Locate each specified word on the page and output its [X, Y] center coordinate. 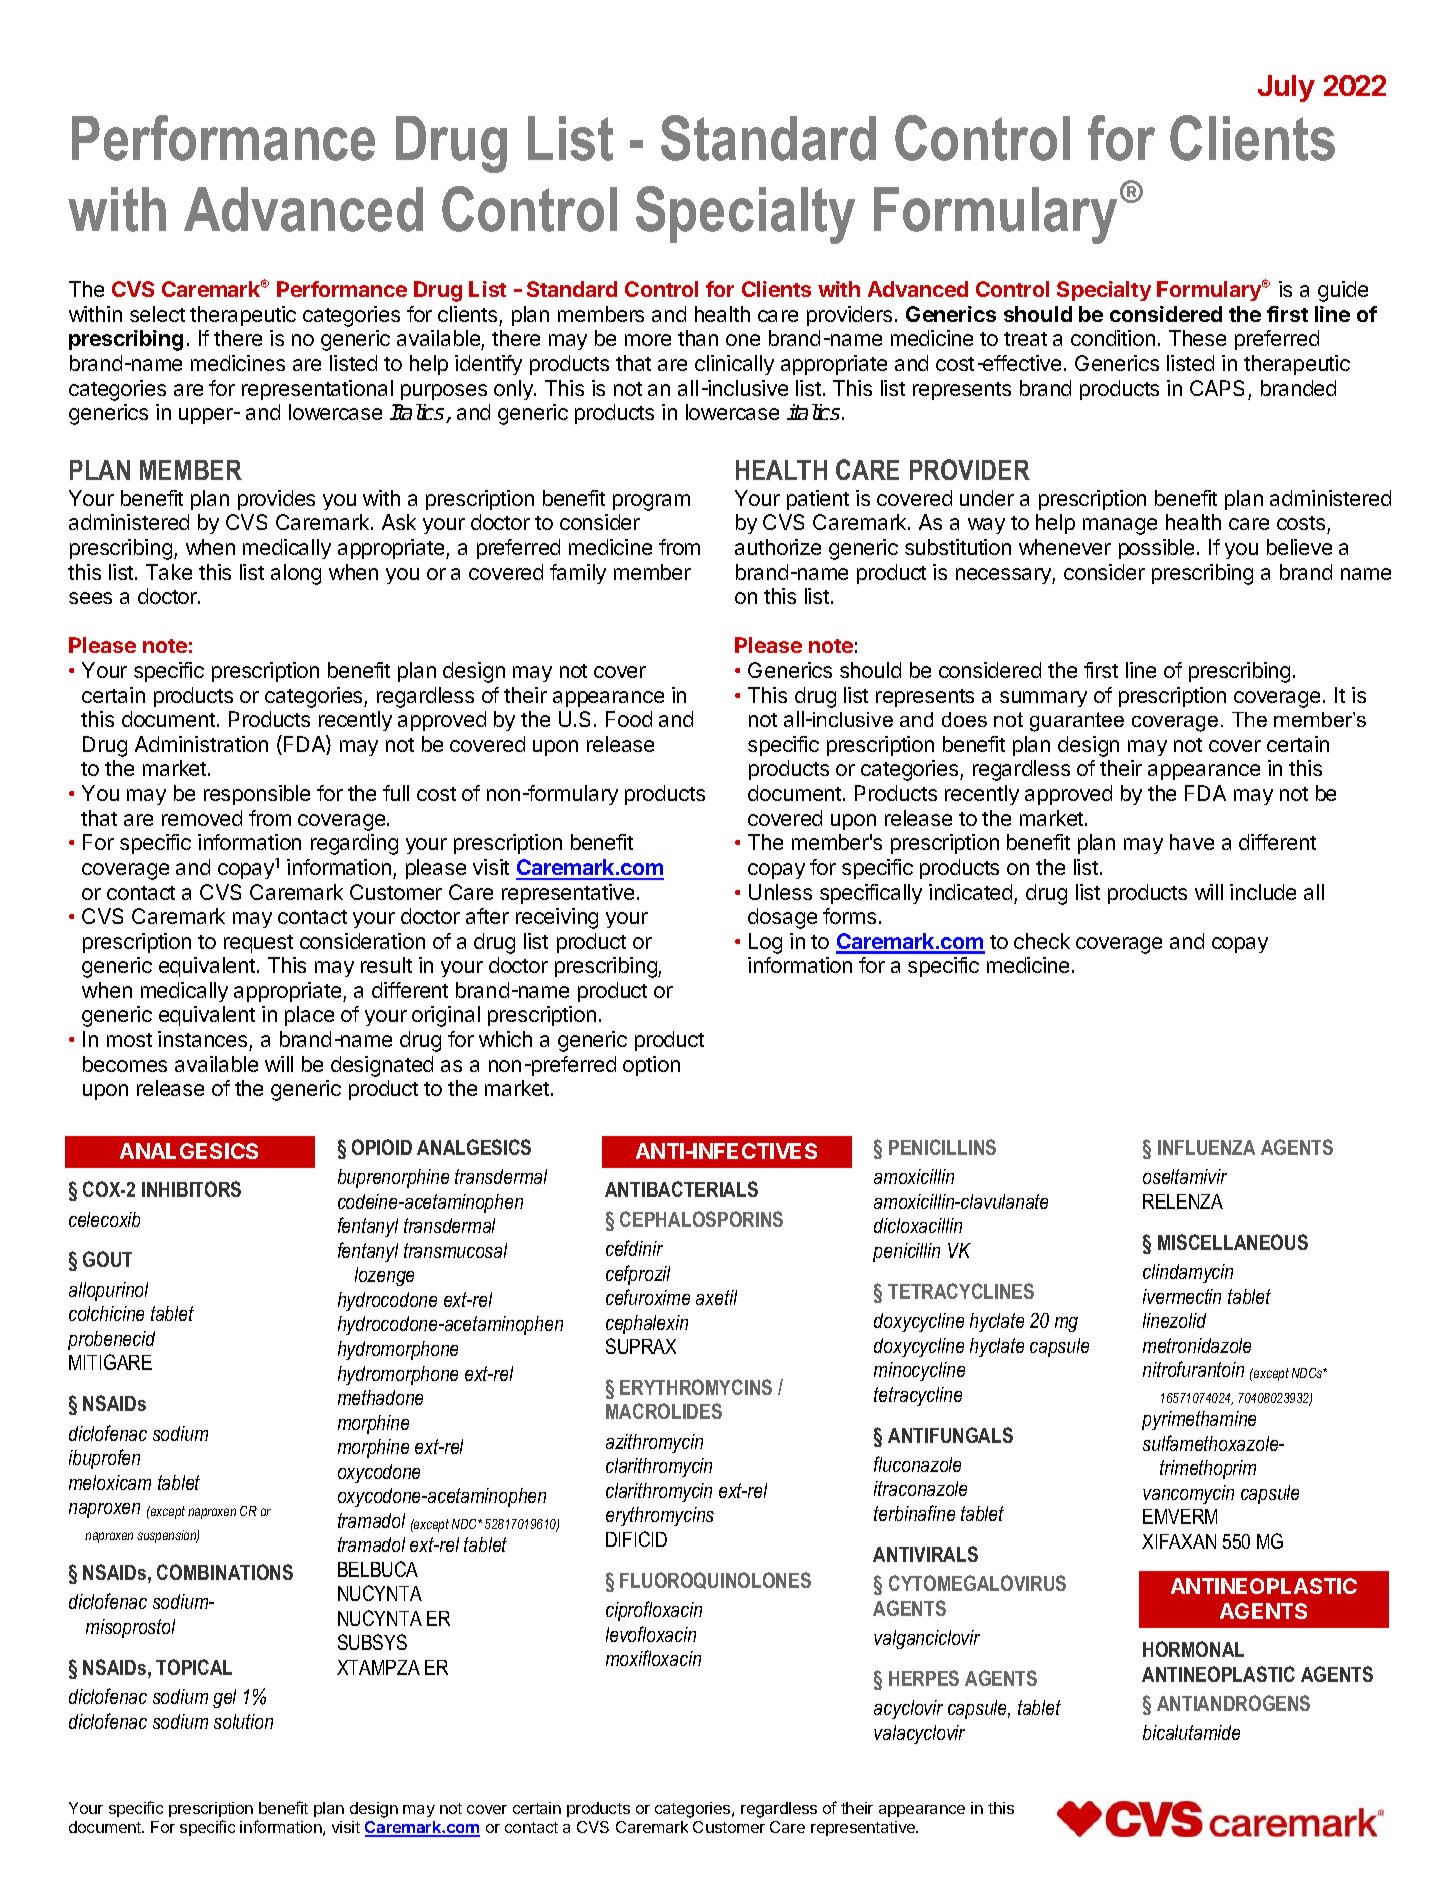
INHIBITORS [191, 1189]
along [296, 574]
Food [629, 719]
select [157, 314]
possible [1156, 549]
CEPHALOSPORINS [701, 1219]
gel [224, 1698]
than [698, 338]
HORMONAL [1193, 1649]
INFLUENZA [1206, 1147]
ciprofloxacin [654, 1611]
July [1286, 88]
